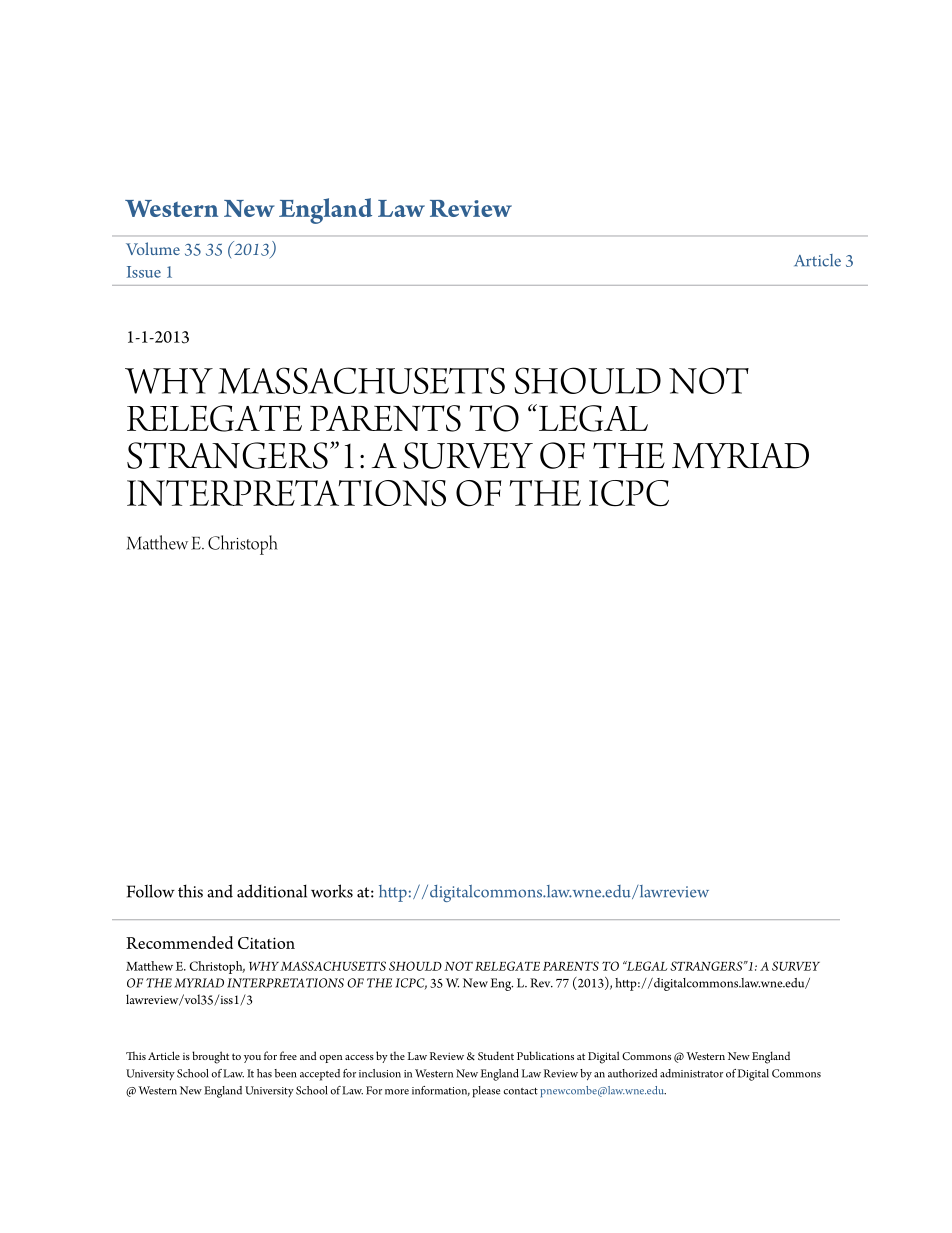  Describe the element at coordinates (380, 1073) in the screenshot. I see `inclusion` at that location.
